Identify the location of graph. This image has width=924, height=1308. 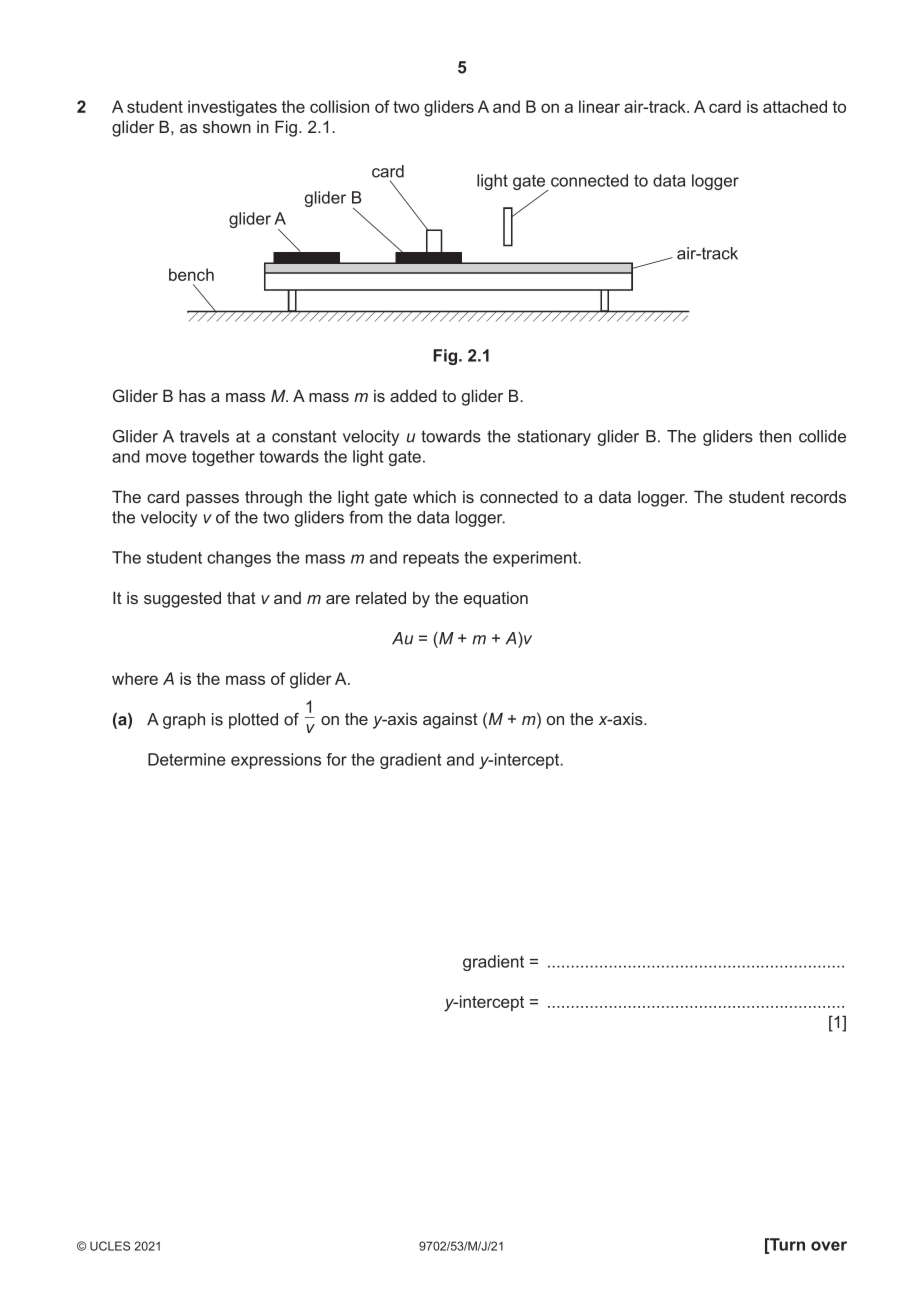
(184, 721).
